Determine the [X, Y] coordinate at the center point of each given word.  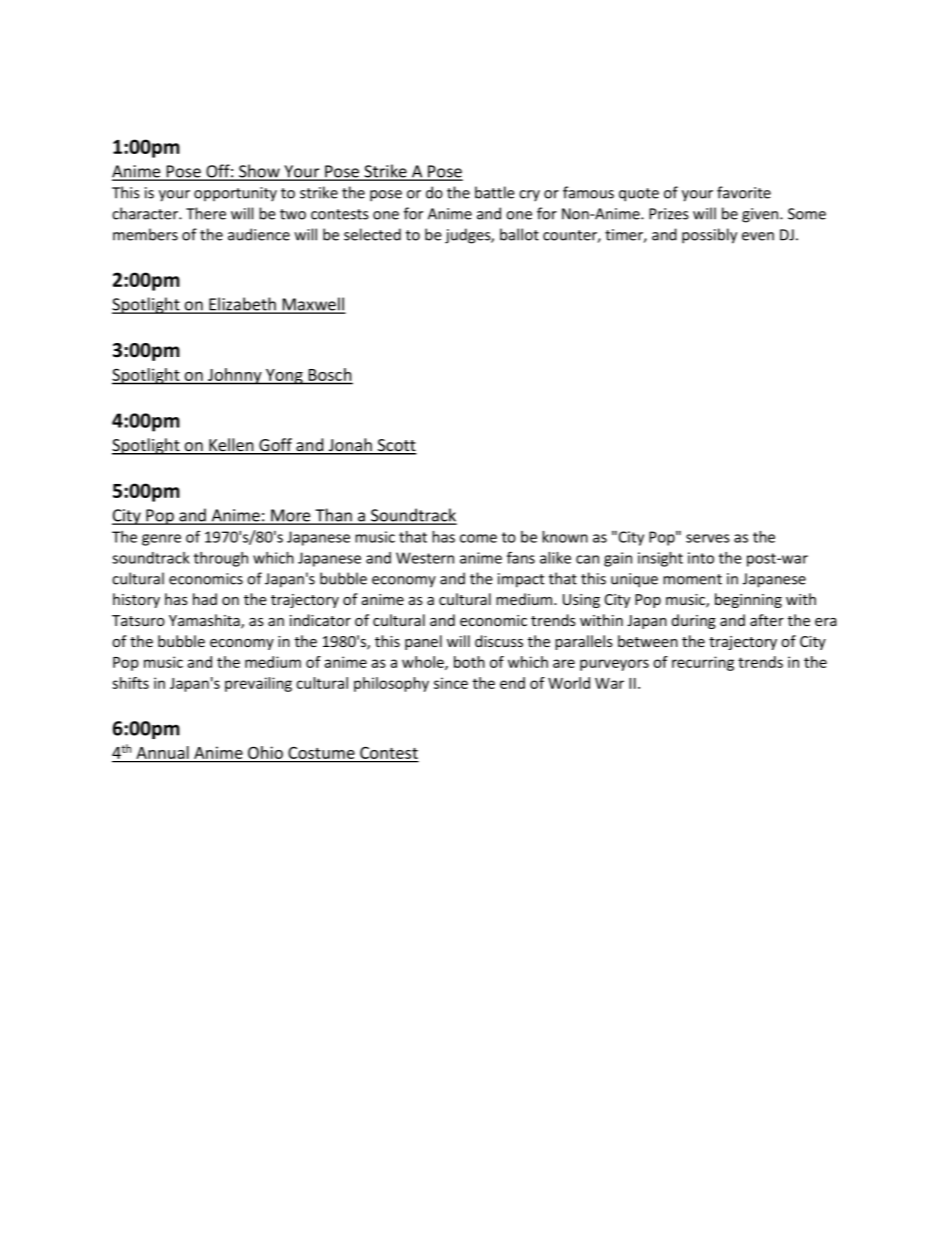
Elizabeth [242, 305]
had [205, 599]
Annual [162, 754]
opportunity [235, 194]
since [451, 683]
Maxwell [313, 305]
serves [708, 538]
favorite [744, 192]
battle [495, 192]
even [758, 236]
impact [521, 580]
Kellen [231, 446]
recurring [703, 663]
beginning [748, 600]
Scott [396, 446]
